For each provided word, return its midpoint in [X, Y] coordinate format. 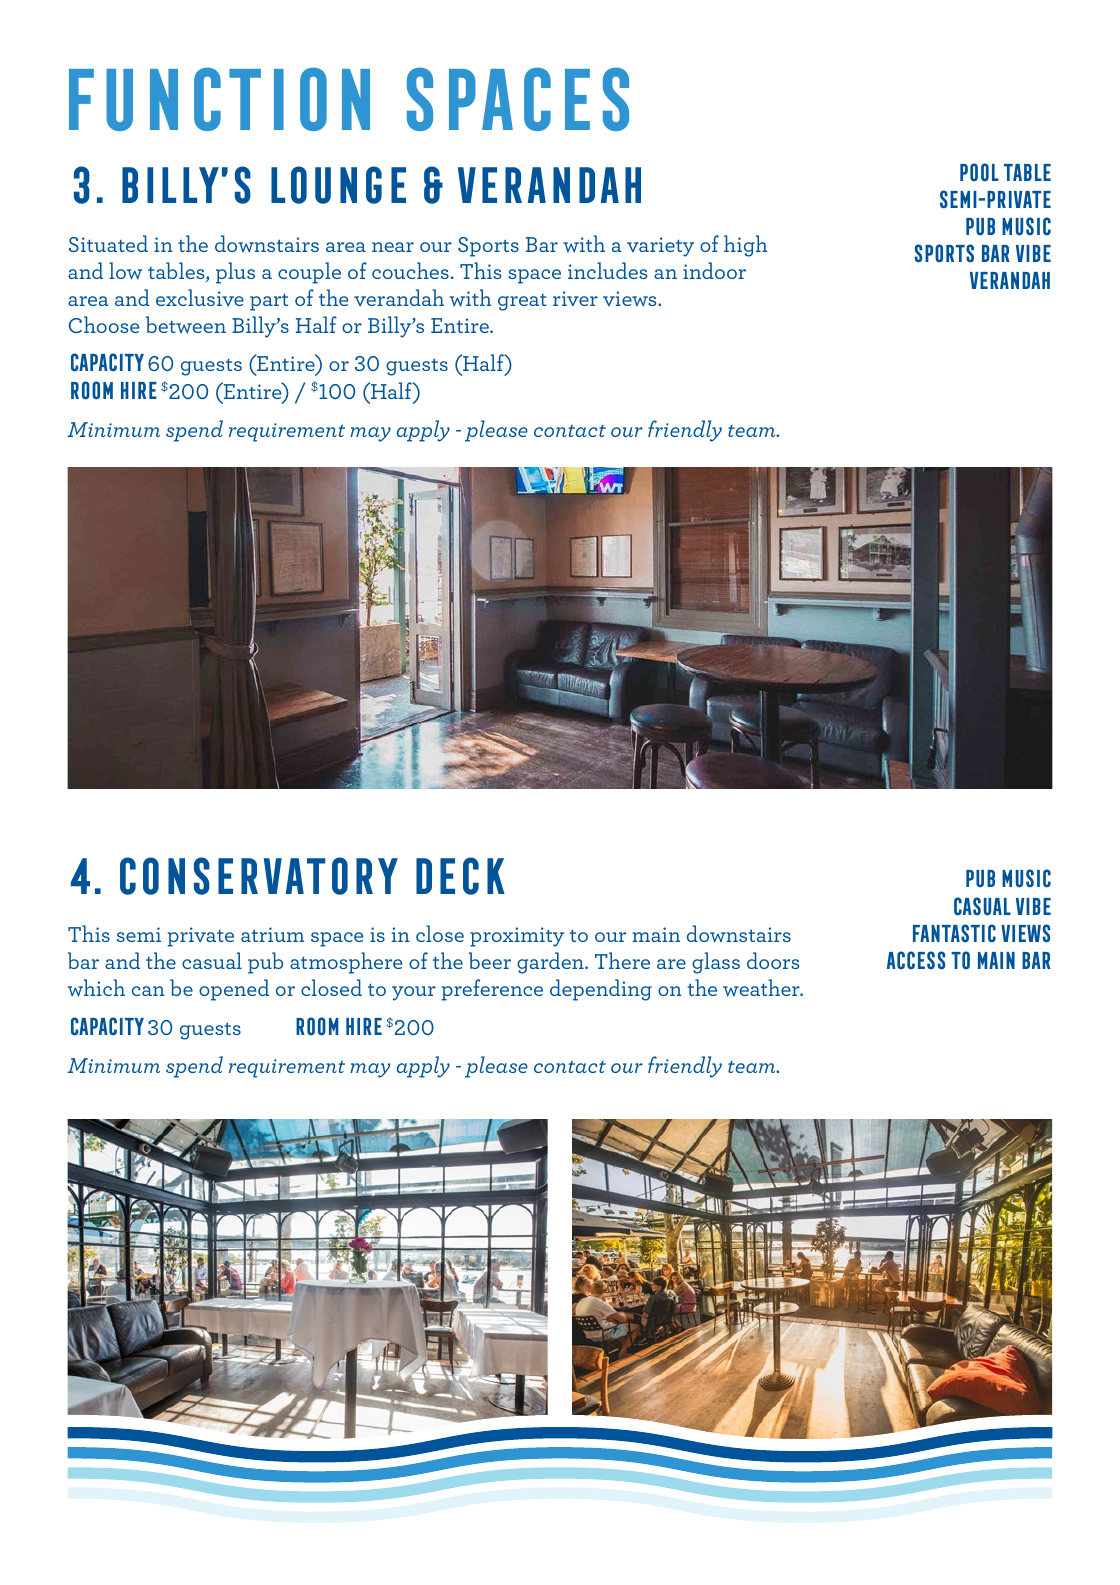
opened [234, 990]
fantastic [954, 933]
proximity [517, 937]
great [522, 302]
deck [460, 876]
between [186, 325]
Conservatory [259, 876]
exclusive [200, 297]
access [916, 960]
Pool [979, 172]
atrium [272, 934]
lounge [338, 185]
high [745, 246]
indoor [714, 270]
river [575, 298]
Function [219, 99]
